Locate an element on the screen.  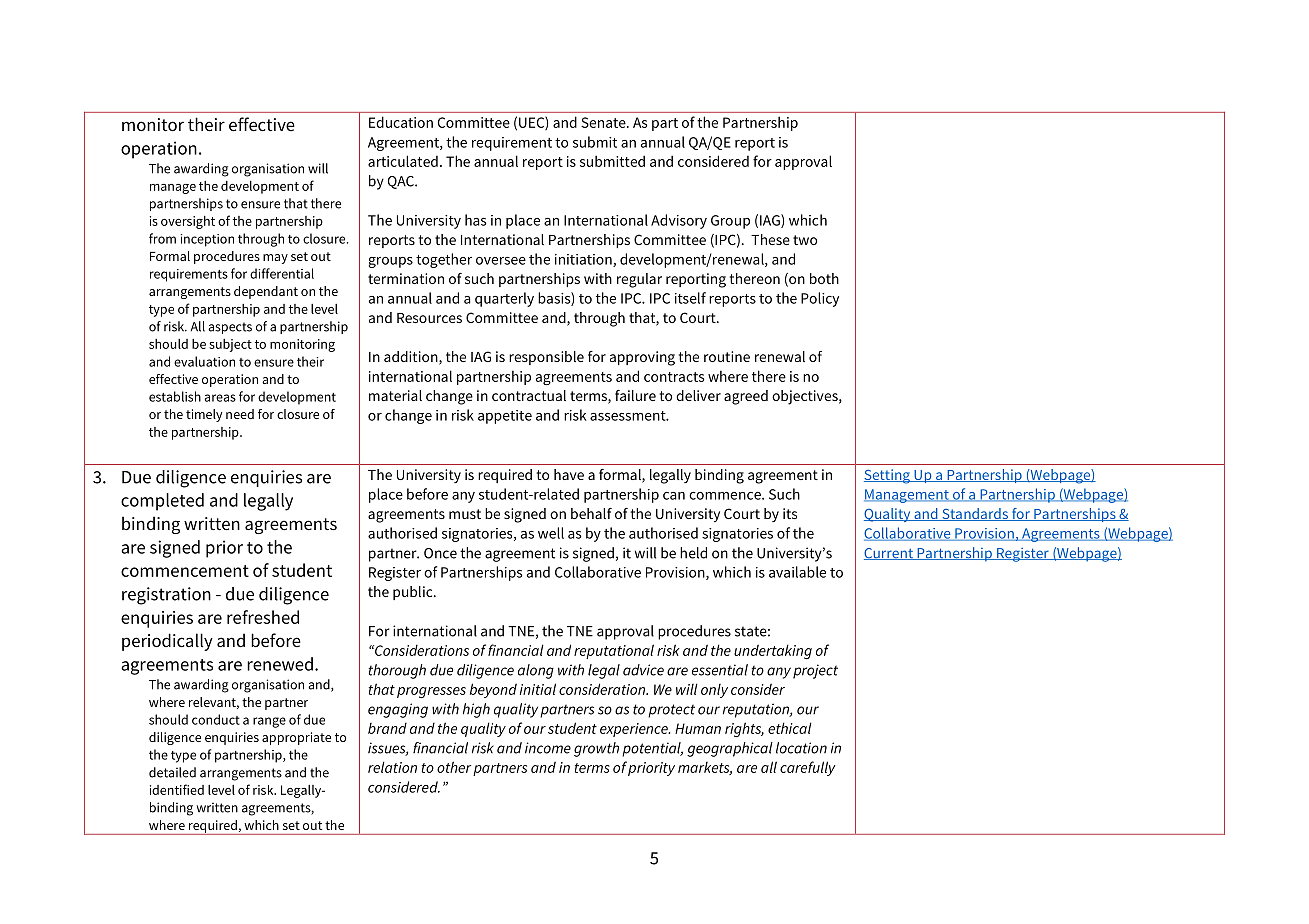
Policy is located at coordinates (820, 299).
